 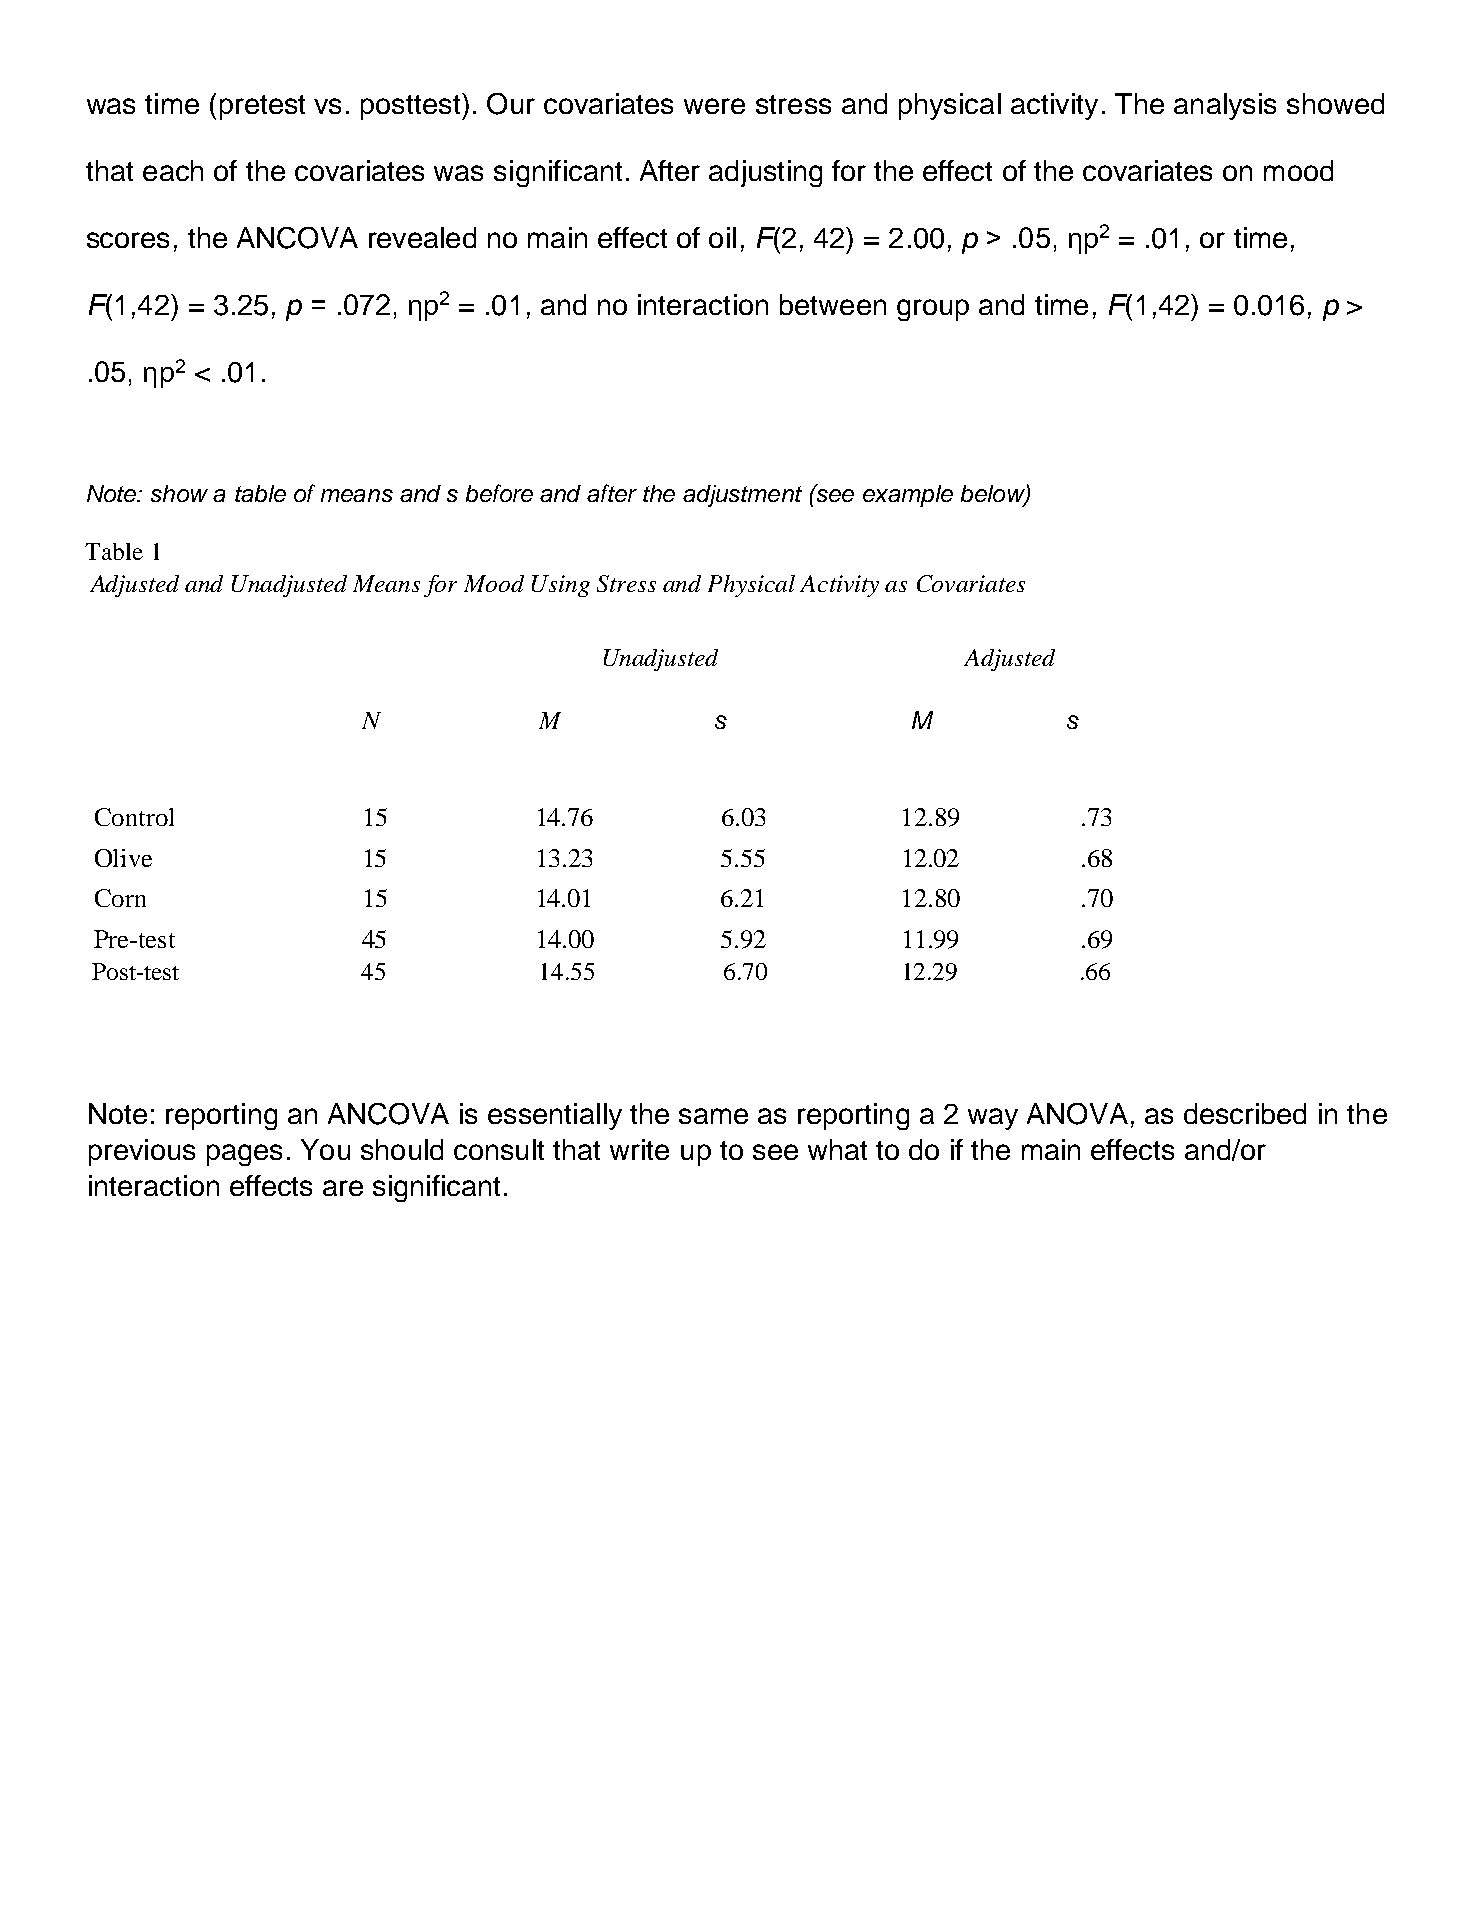 I want to click on Using, so click(x=561, y=586).
